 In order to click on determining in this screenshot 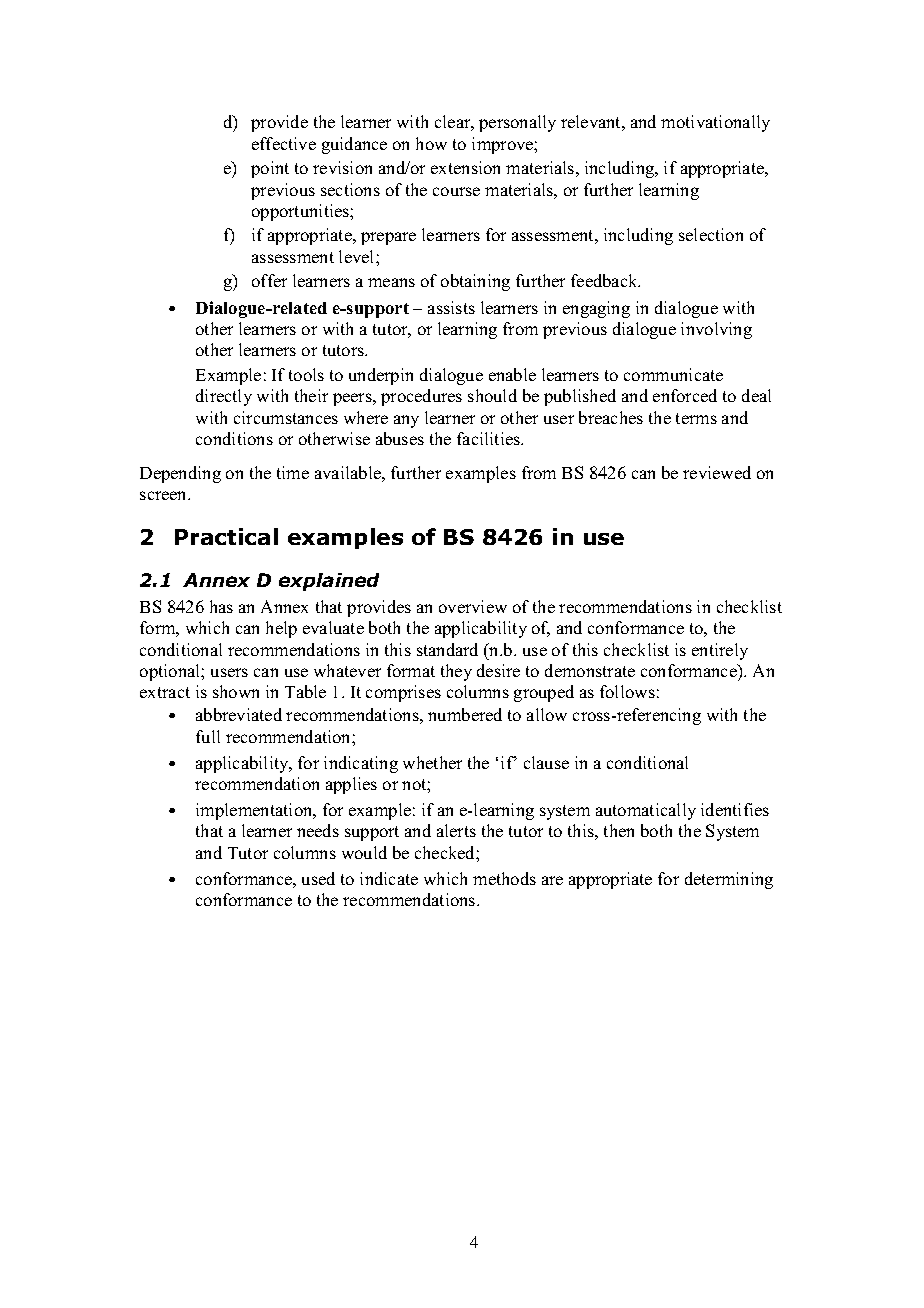, I will do `click(729, 880)`.
